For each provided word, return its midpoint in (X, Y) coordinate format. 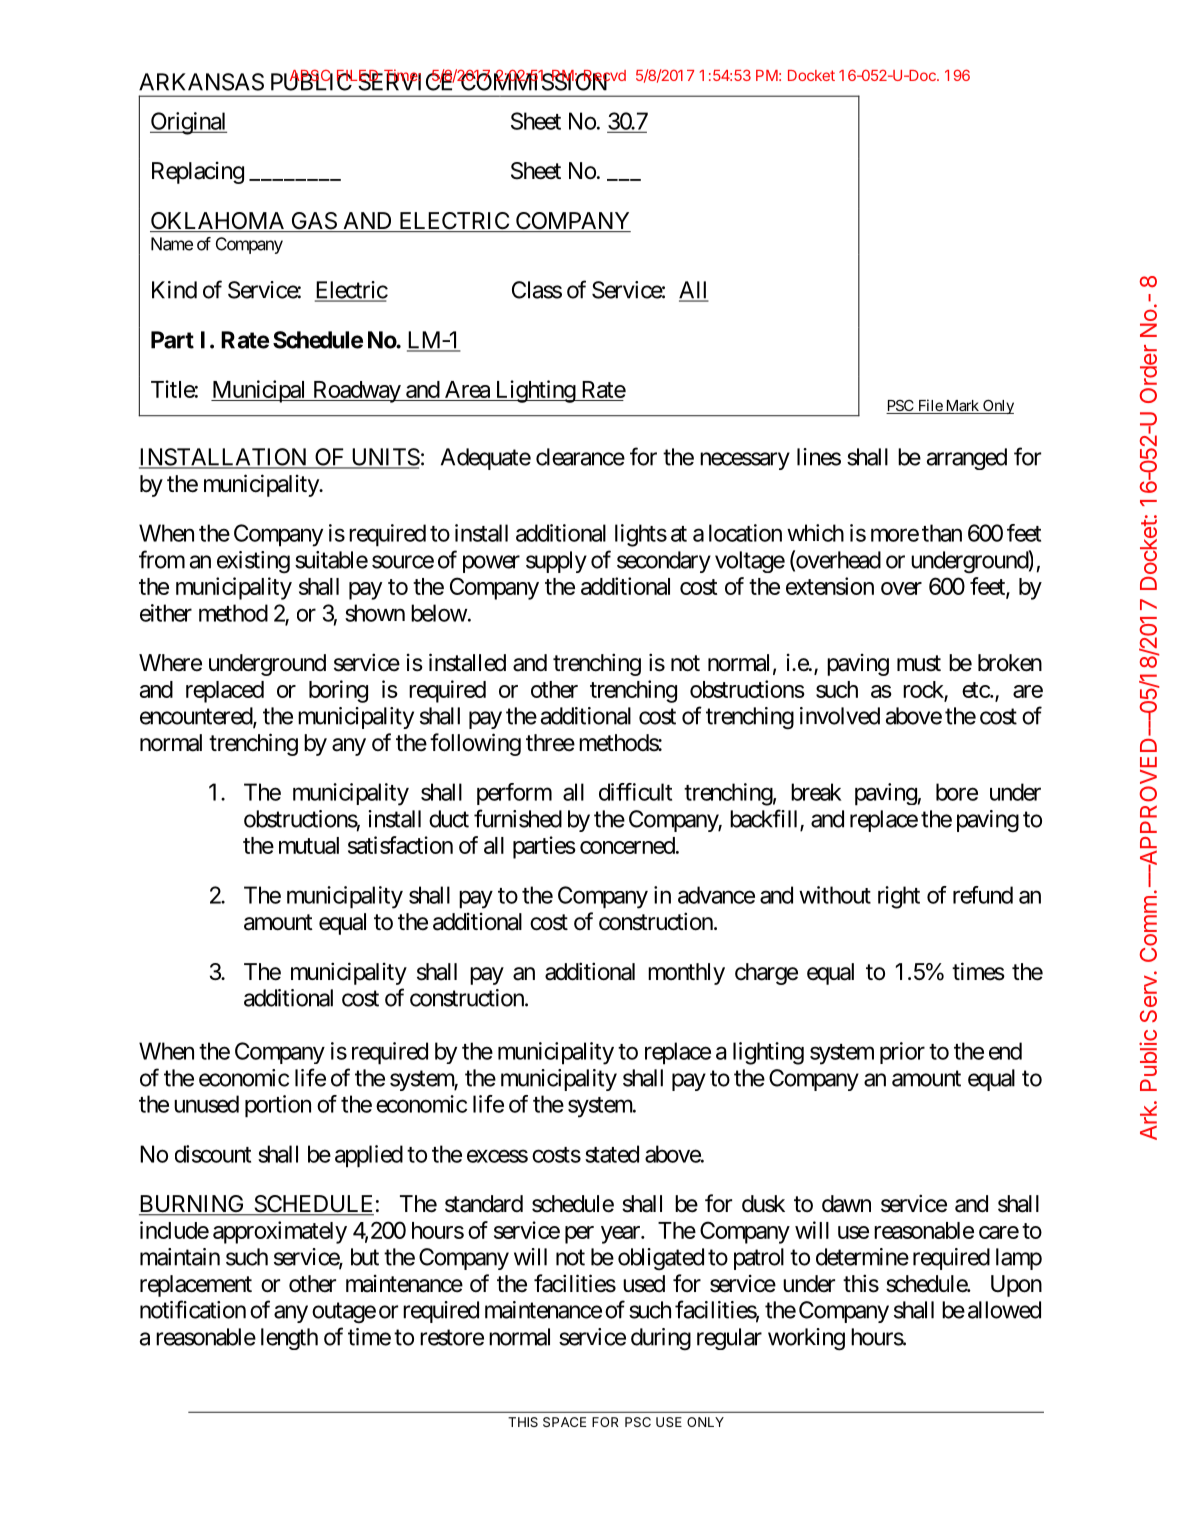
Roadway (356, 392)
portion (278, 1106)
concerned (627, 845)
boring (338, 691)
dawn (846, 1204)
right (899, 897)
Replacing (198, 172)
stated (612, 1154)
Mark (962, 407)
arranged (967, 459)
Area (467, 389)
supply (556, 562)
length (289, 1339)
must (919, 663)
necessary (745, 461)
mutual (309, 845)
